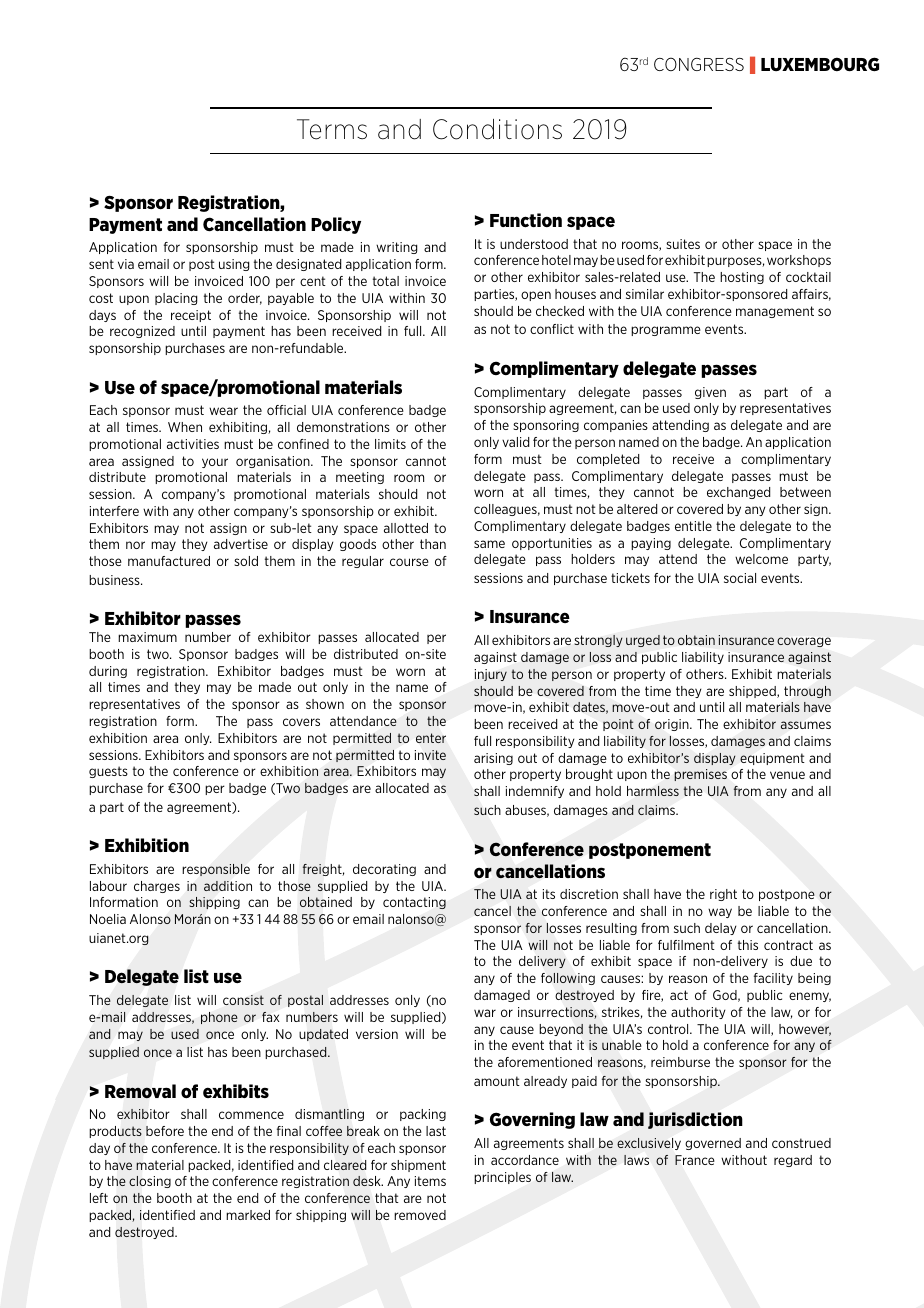 The image size is (924, 1308). What do you see at coordinates (147, 637) in the screenshot?
I see `maximum` at bounding box center [147, 637].
